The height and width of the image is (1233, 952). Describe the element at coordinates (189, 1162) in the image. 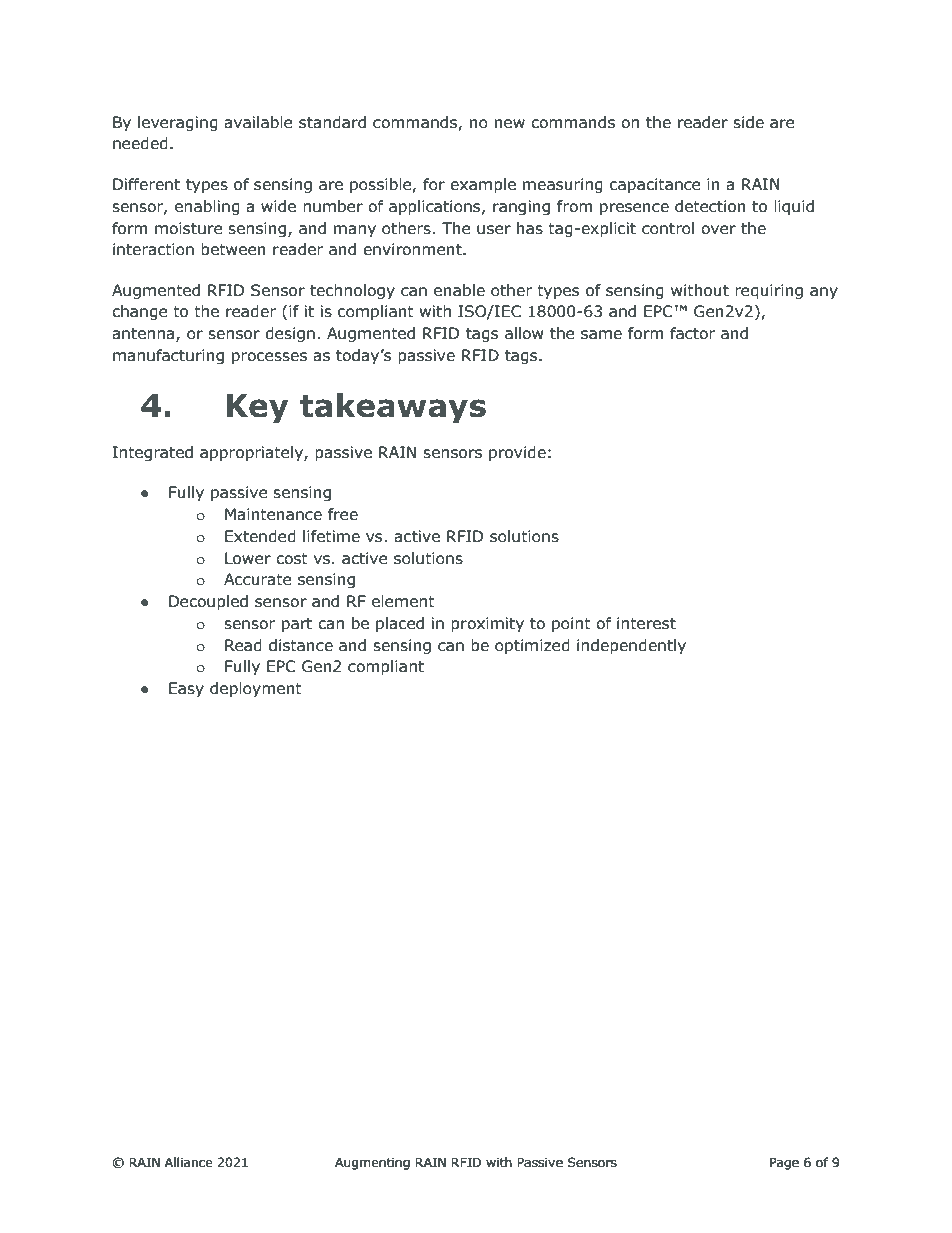

I see `Alliance` at that location.
